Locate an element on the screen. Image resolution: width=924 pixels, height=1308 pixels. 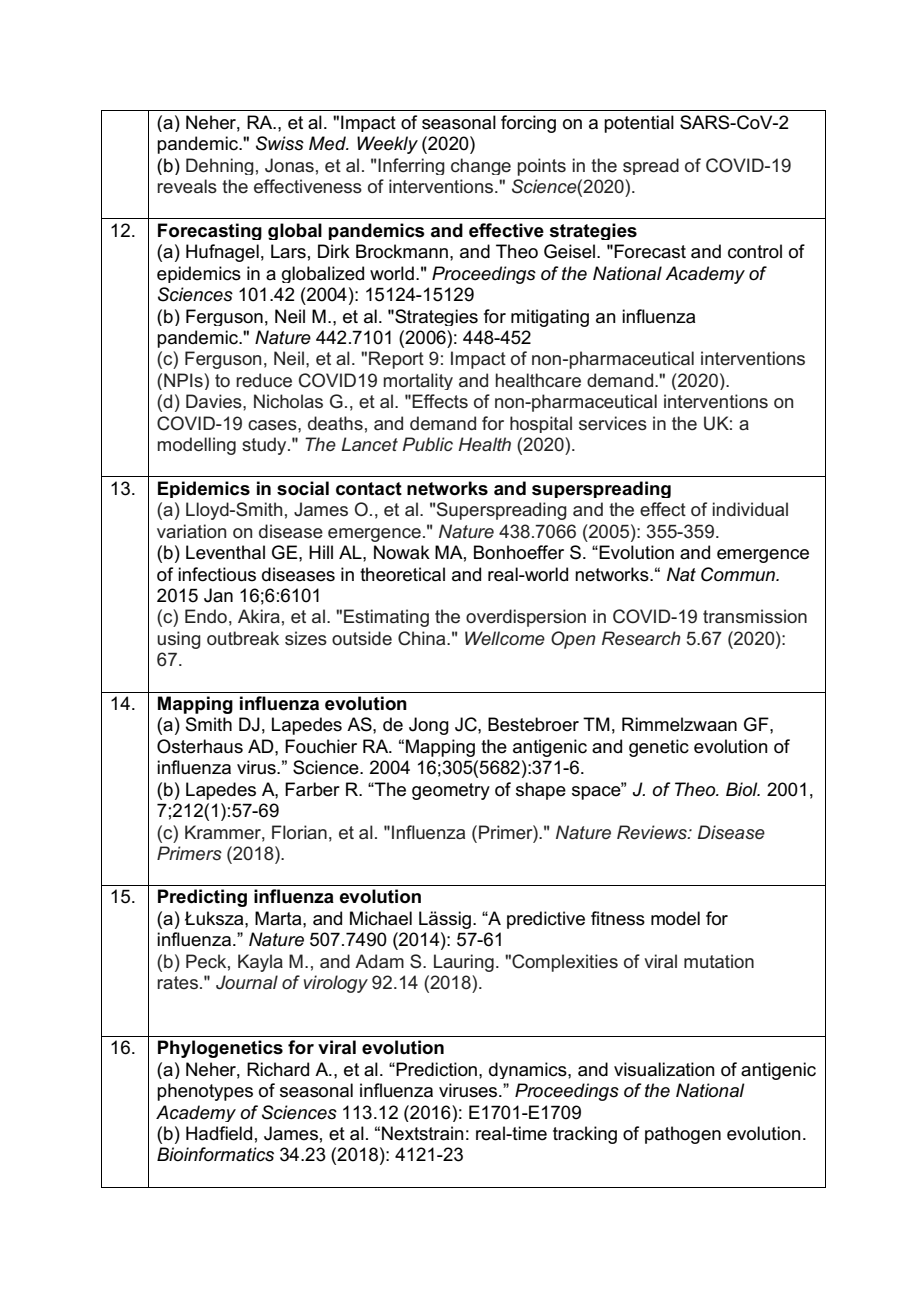
Swiss is located at coordinates (280, 143).
